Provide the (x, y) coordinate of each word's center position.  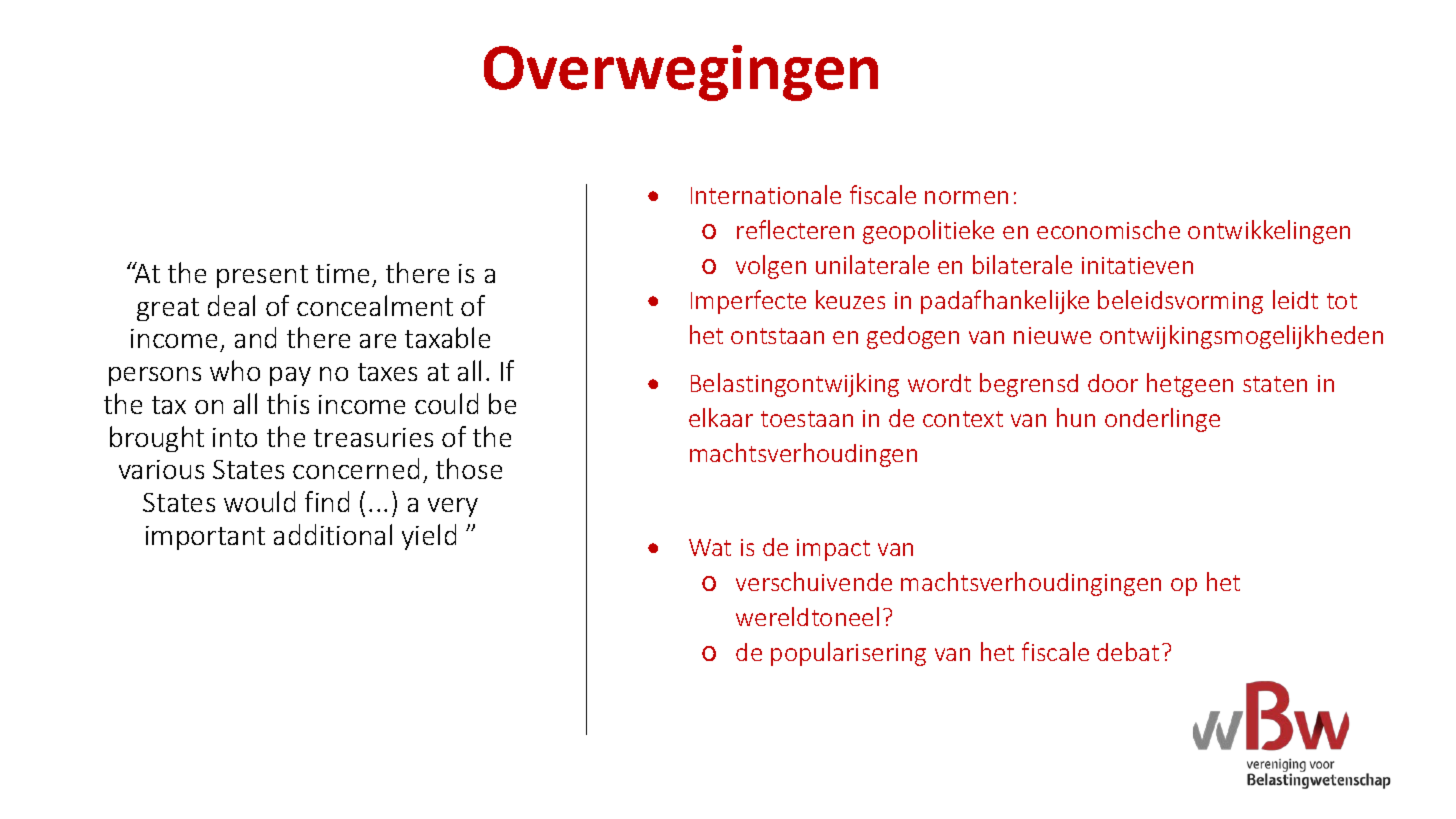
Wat (710, 547)
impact (833, 550)
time (342, 273)
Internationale (766, 194)
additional (333, 534)
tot (1342, 301)
